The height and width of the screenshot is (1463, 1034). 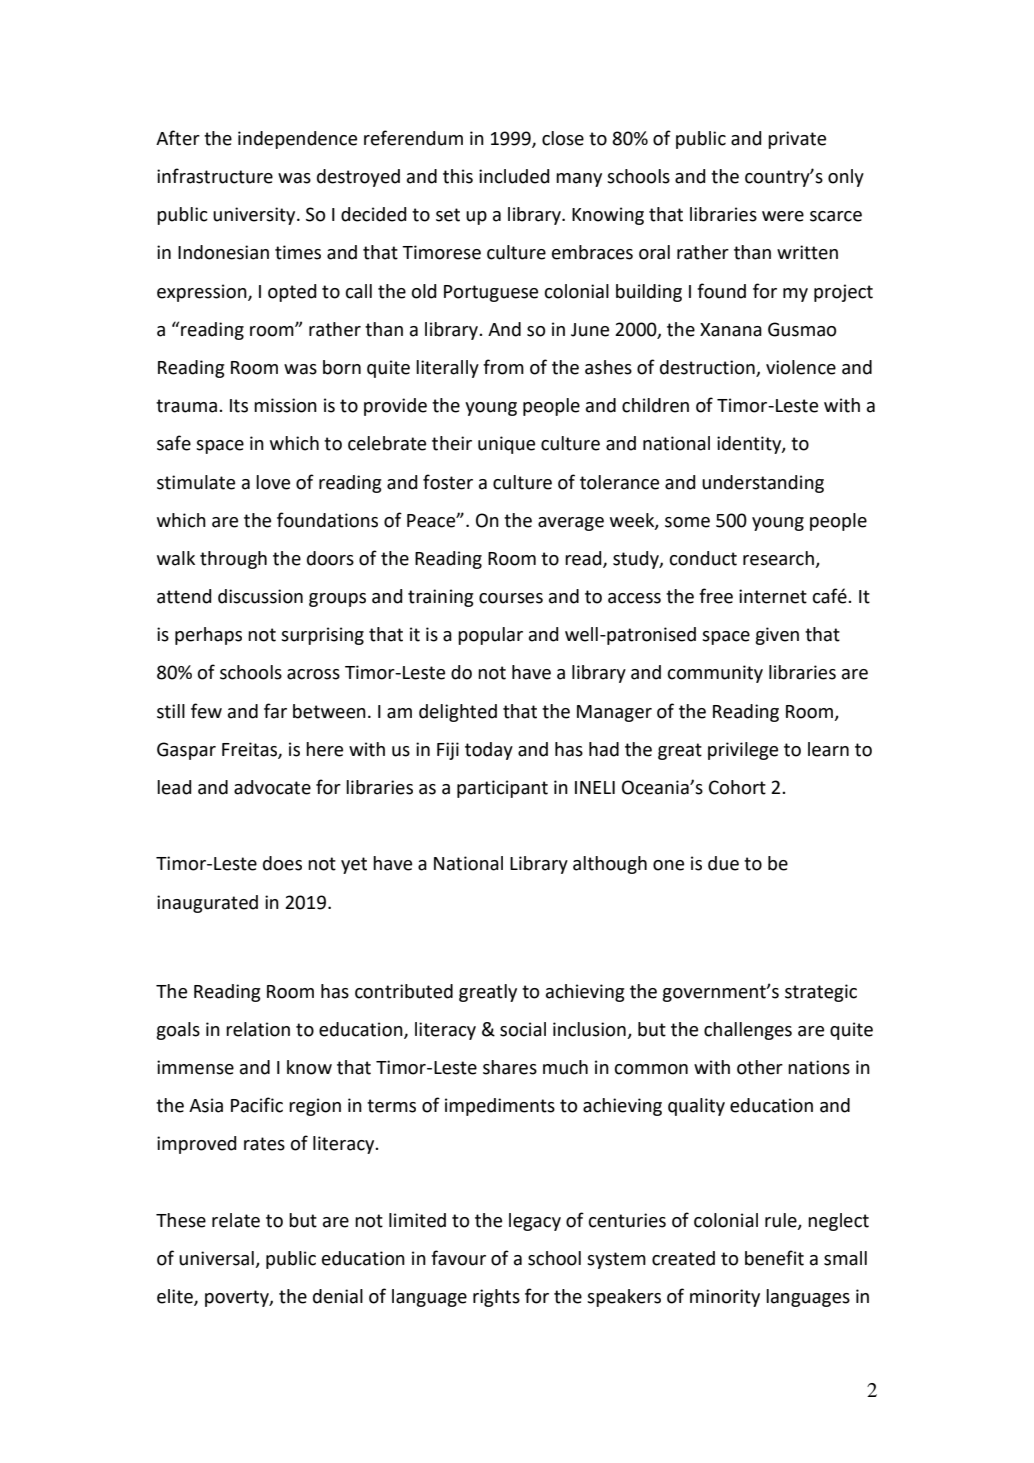 I want to click on due, so click(x=723, y=863).
